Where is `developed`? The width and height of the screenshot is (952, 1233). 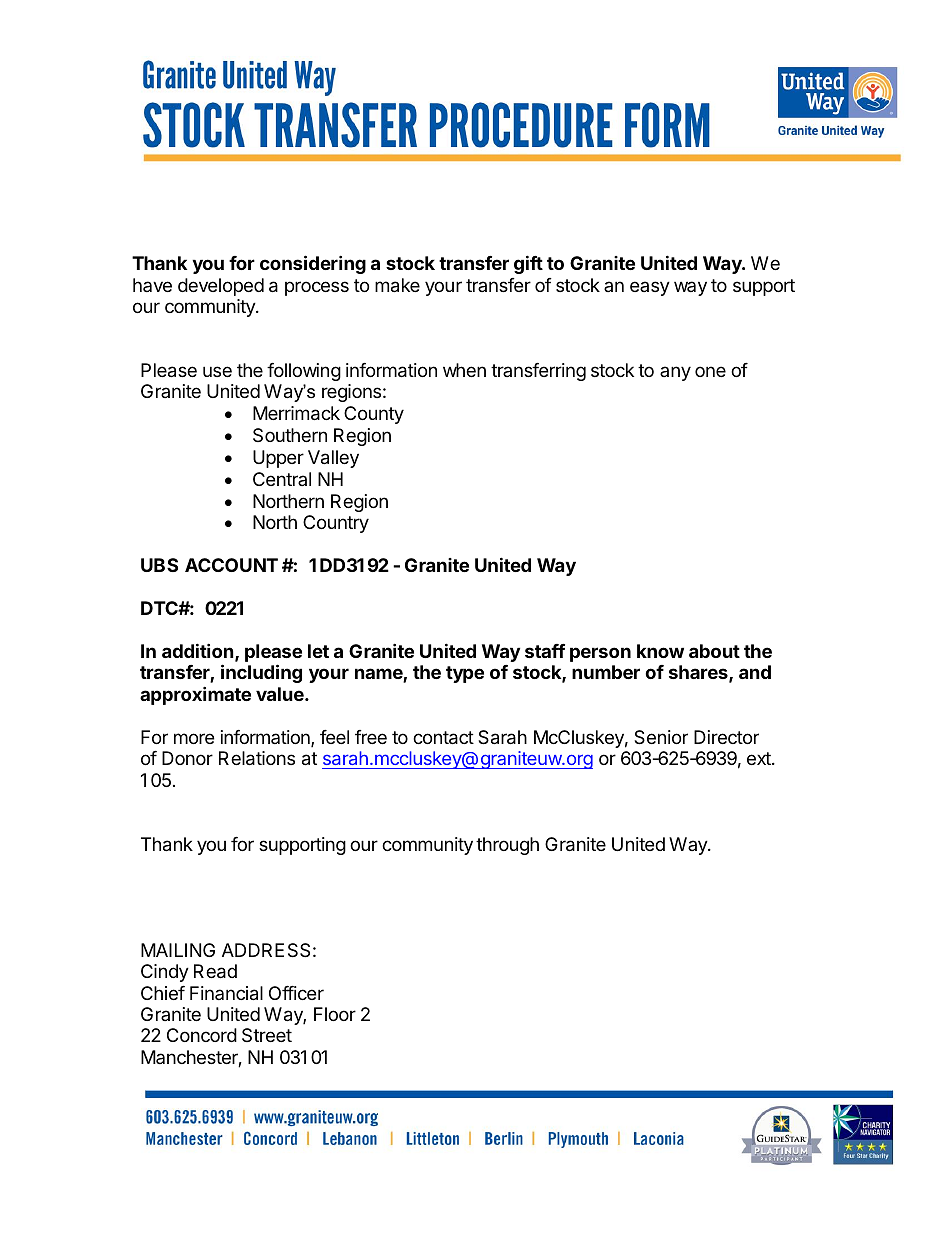
developed is located at coordinates (221, 287).
